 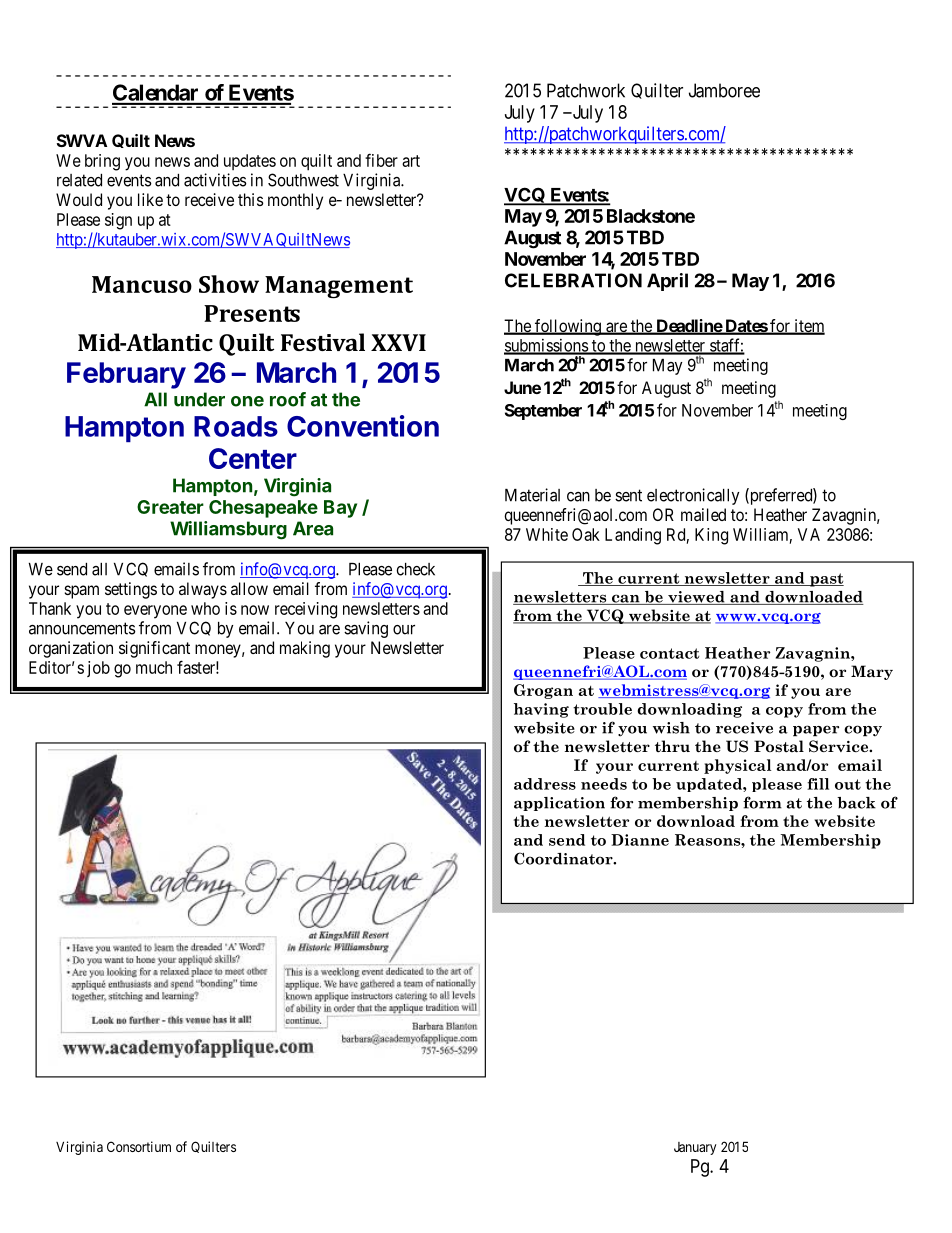 I want to click on Dianne, so click(x=640, y=840).
